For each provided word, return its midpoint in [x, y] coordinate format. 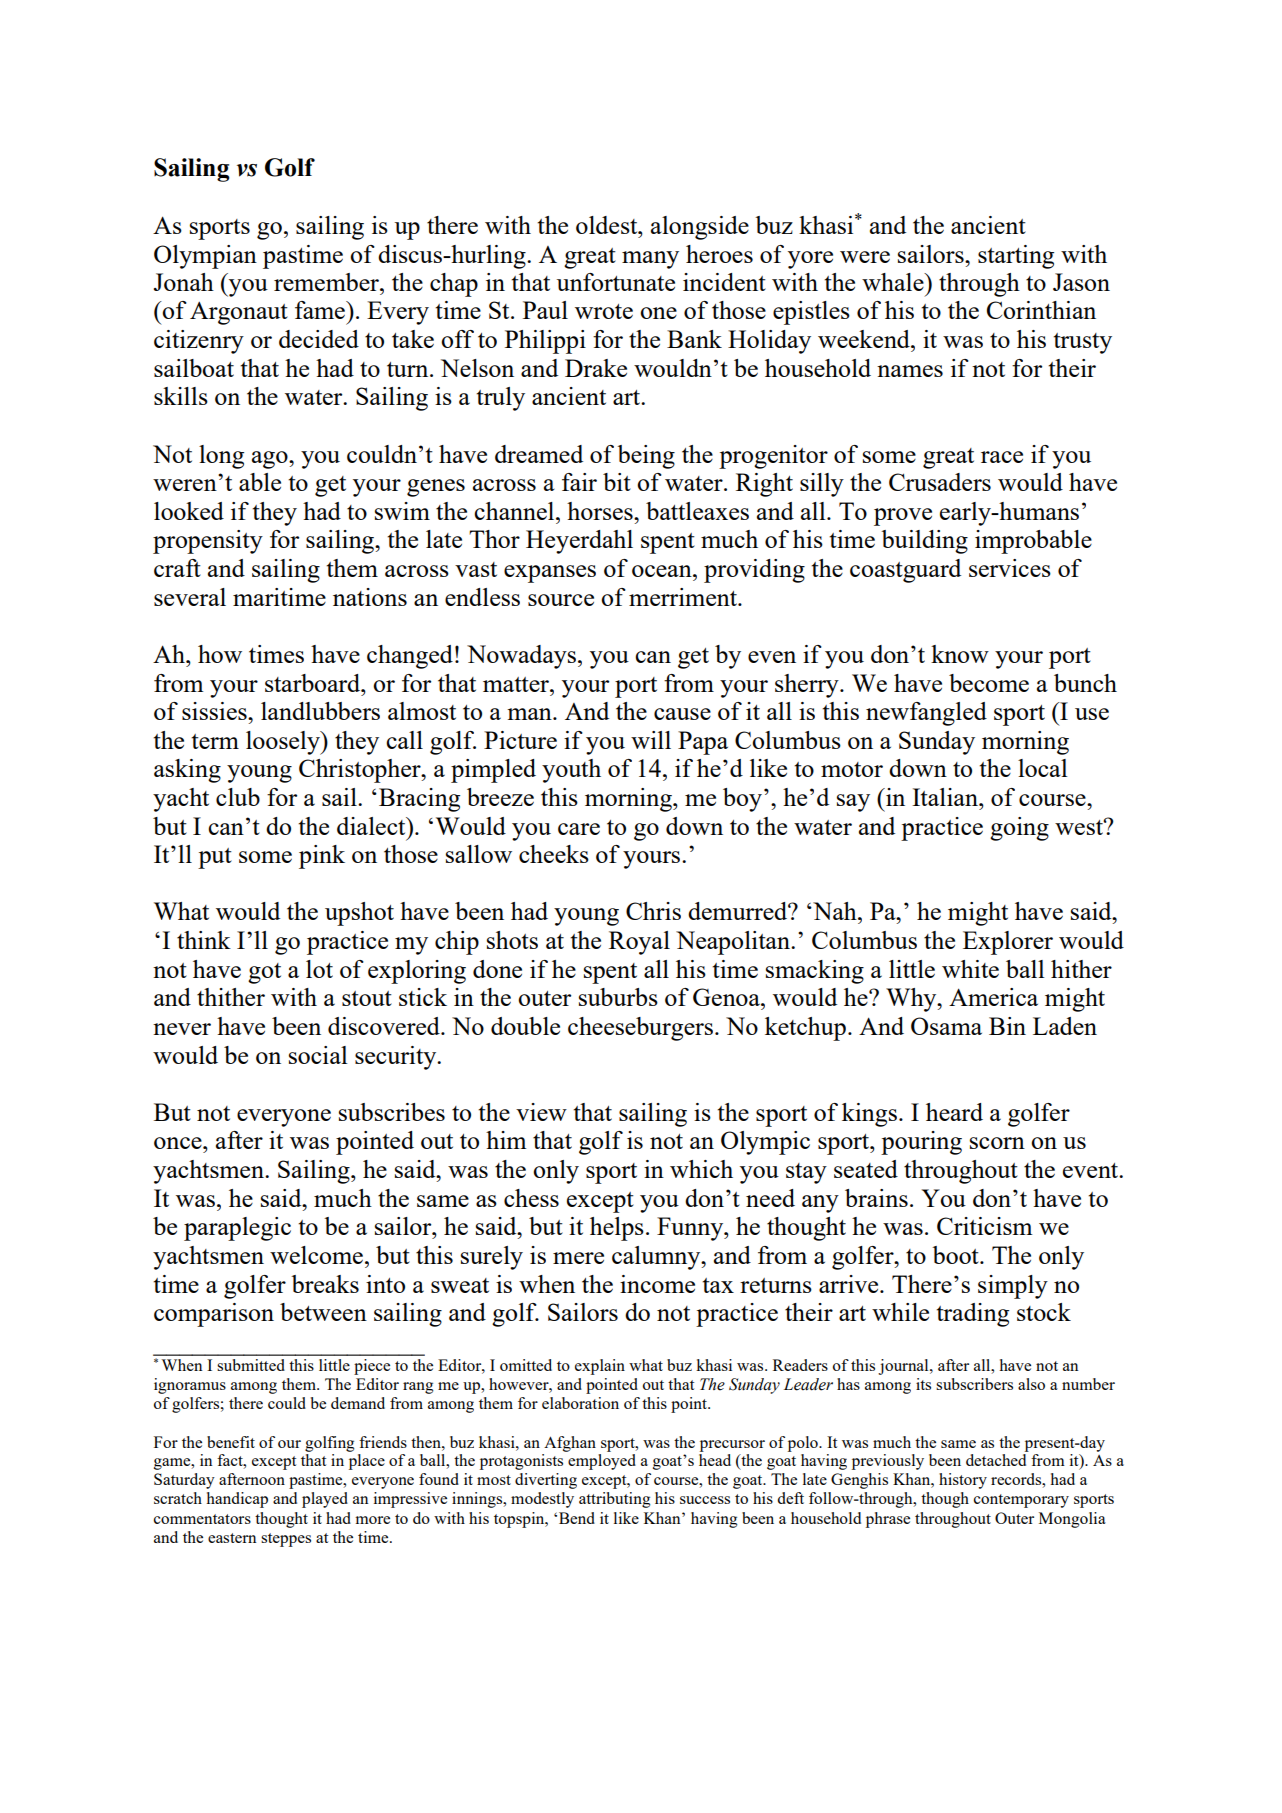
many [650, 260]
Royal [639, 943]
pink [322, 857]
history [963, 1481]
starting [1016, 257]
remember [327, 282]
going [1019, 829]
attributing [615, 1500]
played [325, 1500]
